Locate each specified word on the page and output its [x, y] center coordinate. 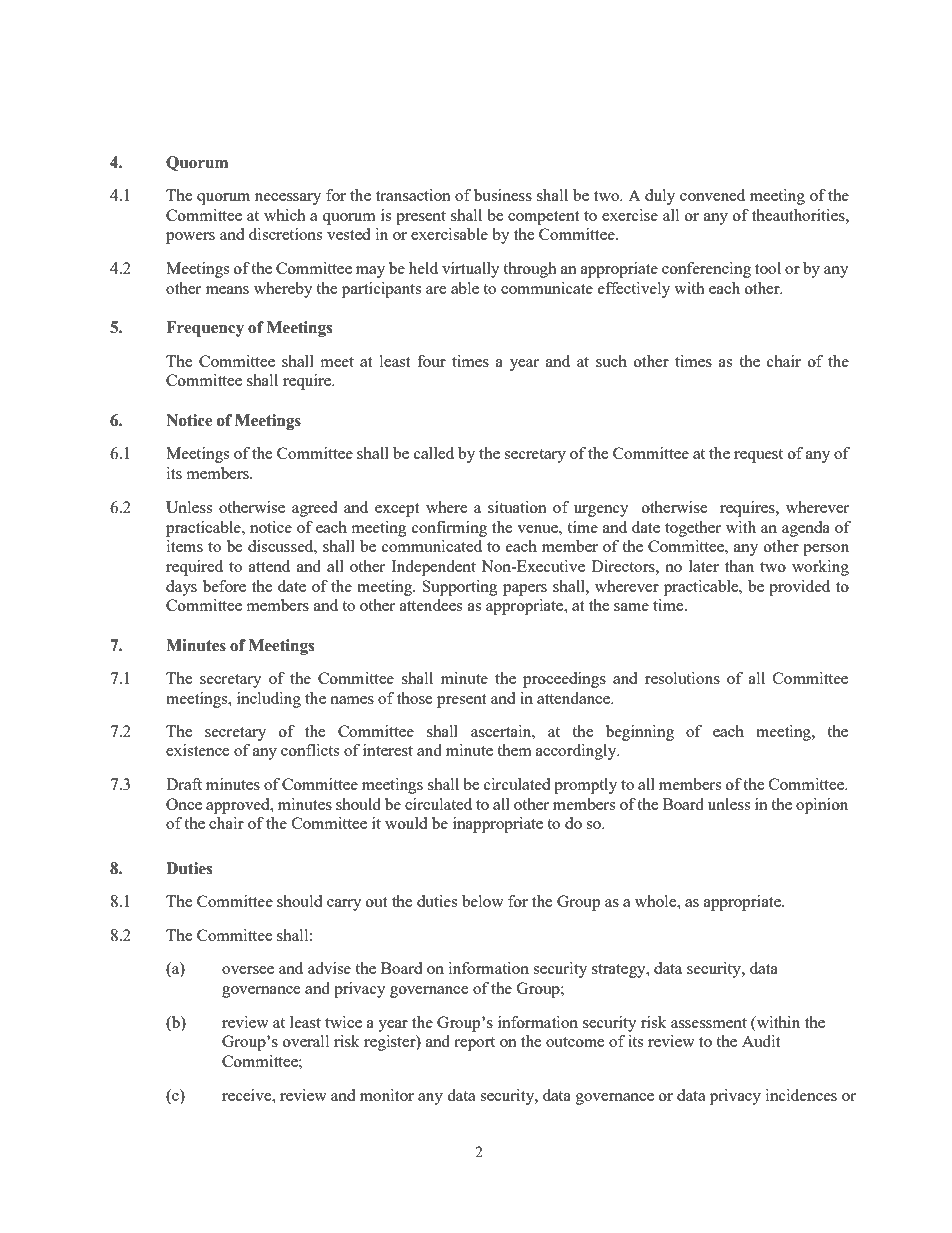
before [224, 586]
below [483, 901]
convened [712, 195]
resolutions [682, 678]
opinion [822, 806]
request [758, 456]
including [269, 700]
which [285, 215]
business [503, 195]
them [514, 750]
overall [306, 1041]
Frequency [205, 329]
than [739, 566]
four [431, 361]
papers [525, 590]
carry [344, 905]
